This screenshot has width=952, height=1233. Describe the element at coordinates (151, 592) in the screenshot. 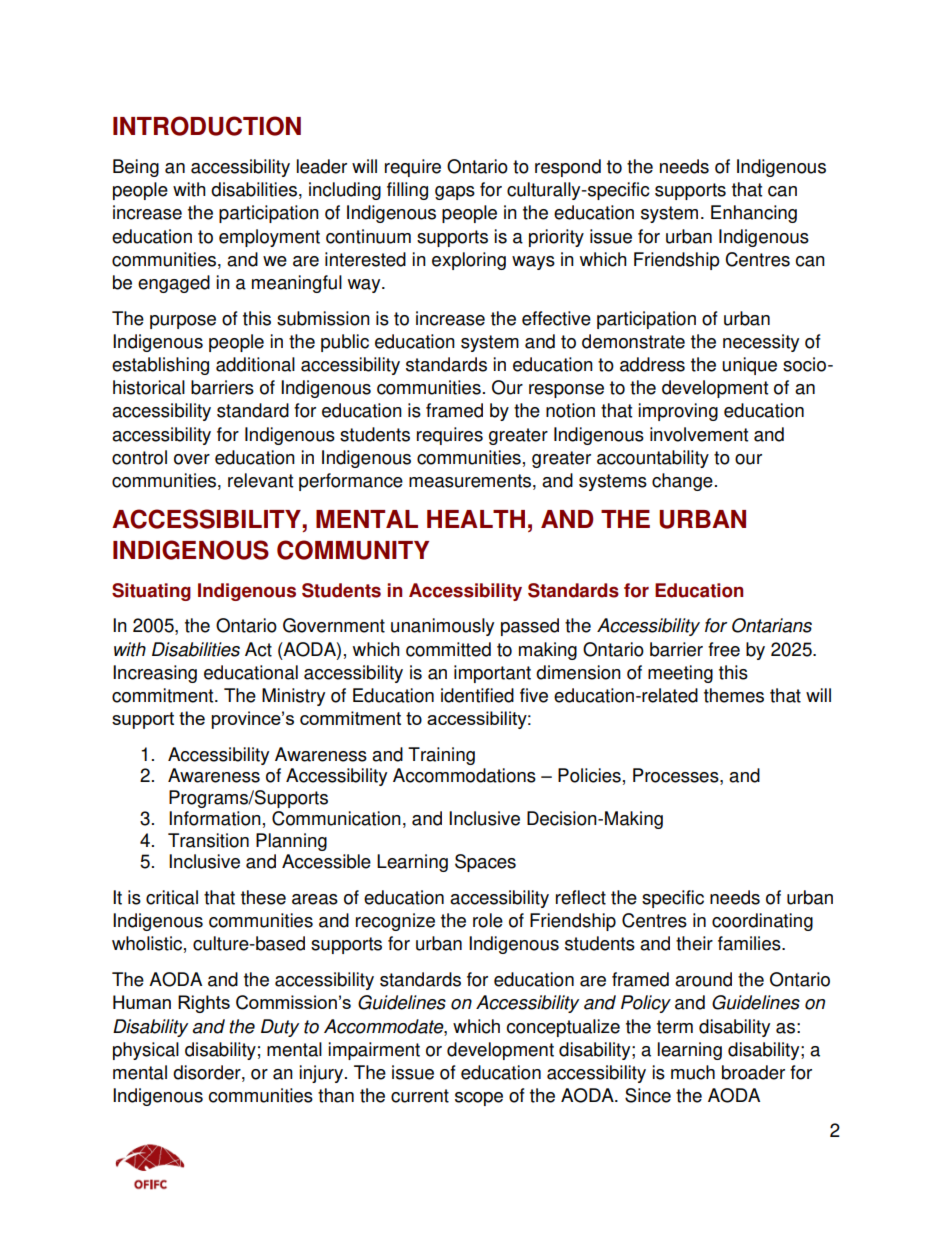

I see `Situating` at that location.
